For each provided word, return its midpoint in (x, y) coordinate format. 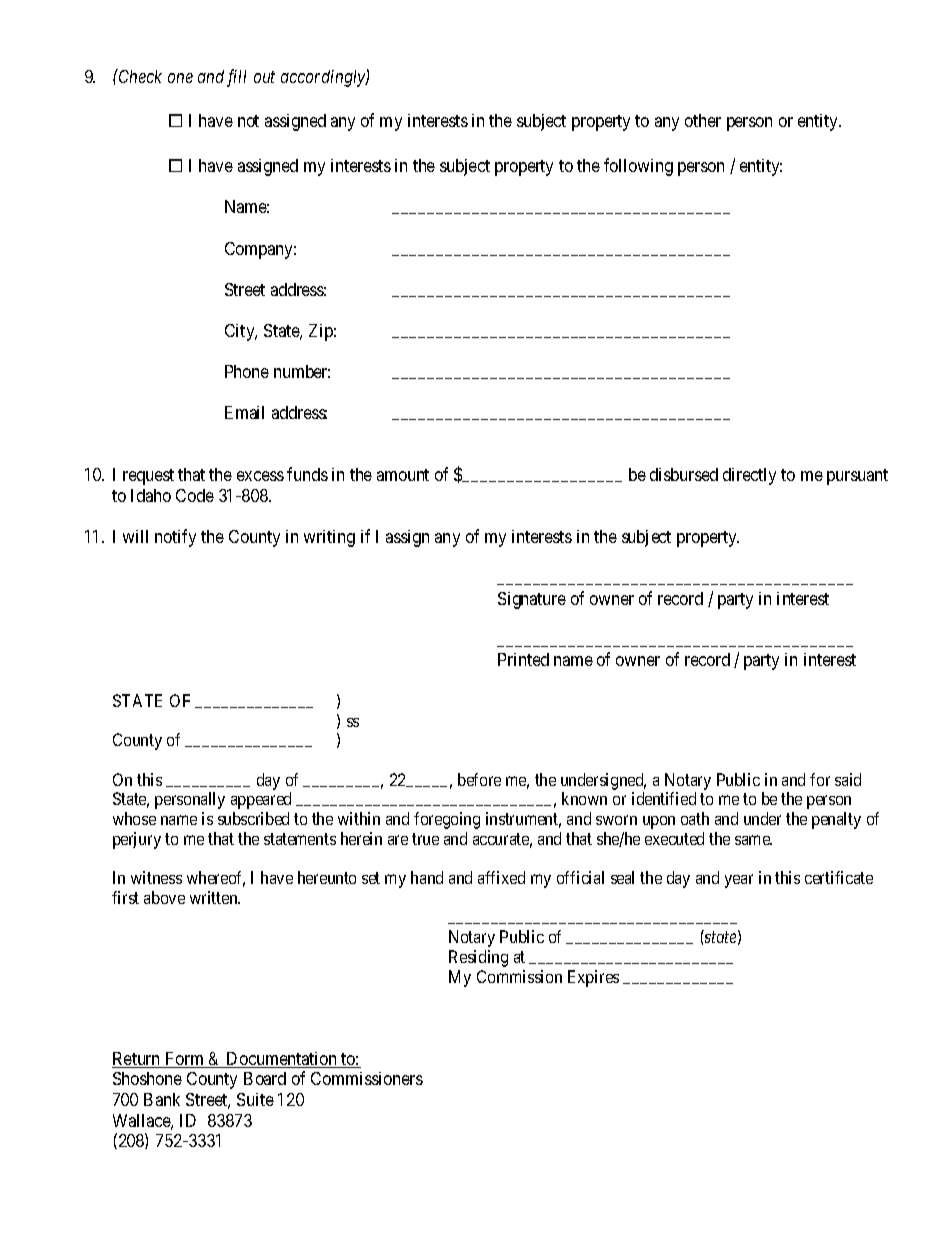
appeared (261, 800)
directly (749, 476)
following (638, 167)
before (479, 779)
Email (244, 412)
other (703, 120)
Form (184, 1060)
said (848, 779)
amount (403, 475)
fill (236, 78)
